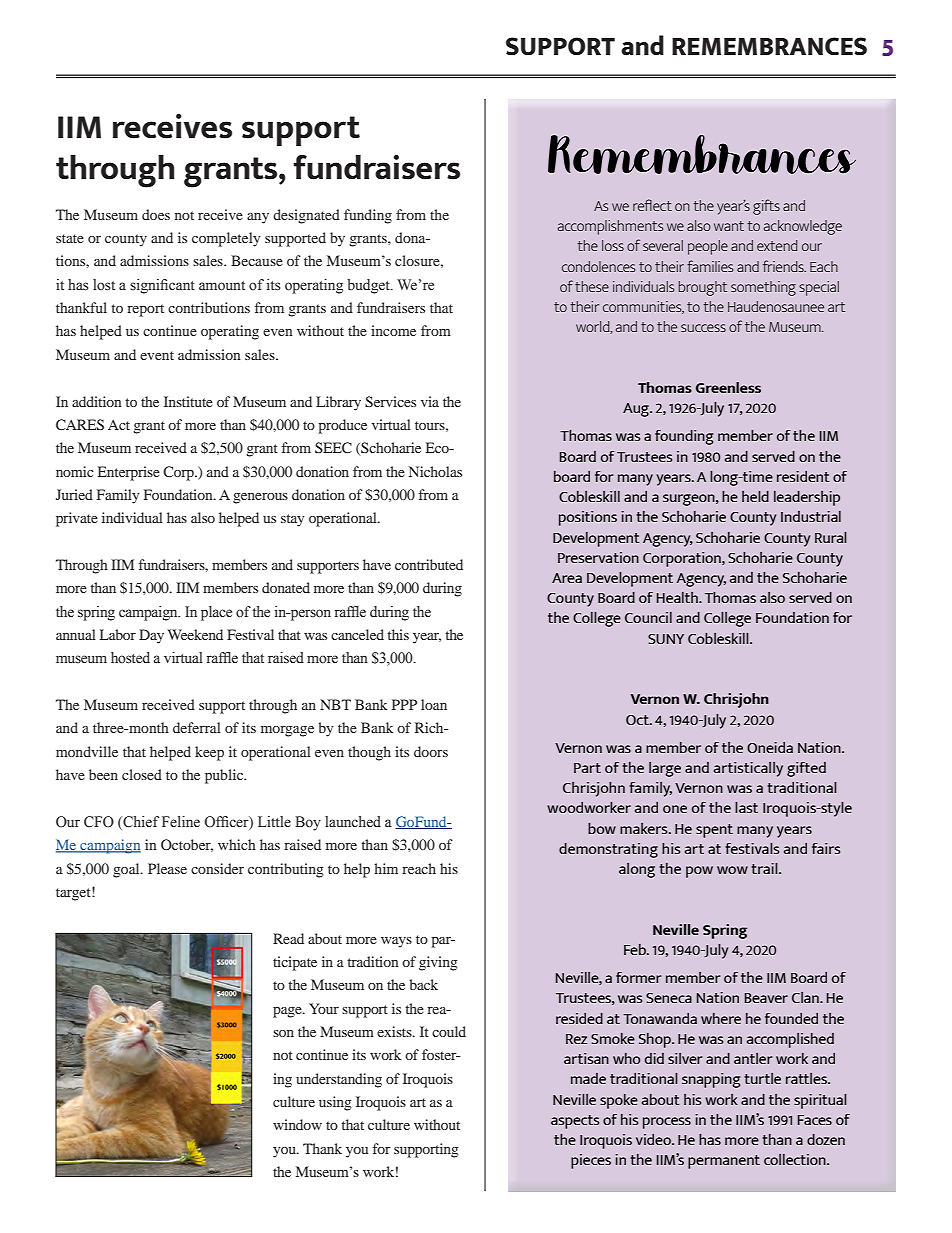 The height and width of the screenshot is (1233, 952). What do you see at coordinates (368, 216) in the screenshot?
I see `funding` at bounding box center [368, 216].
